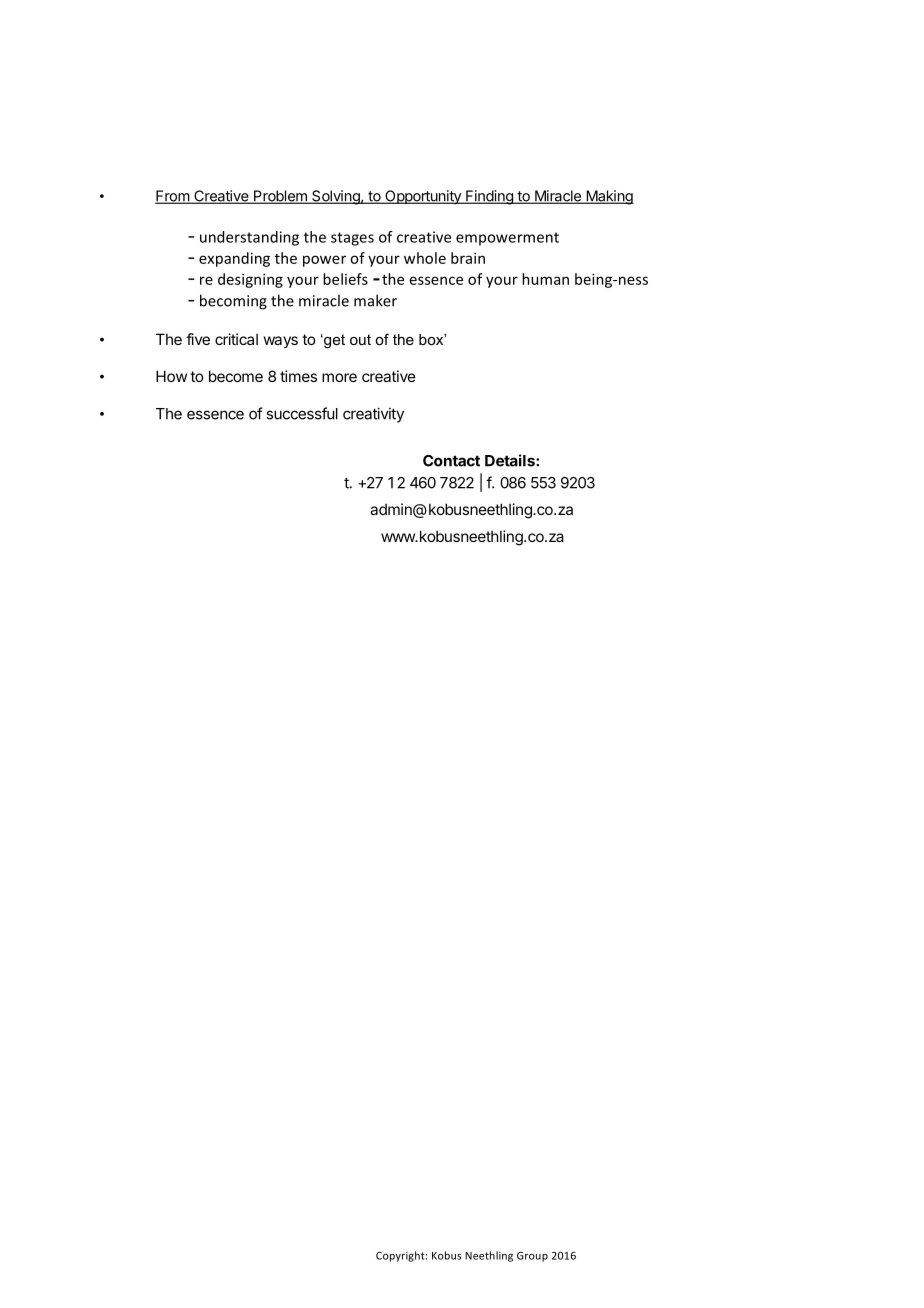 This document has width=924, height=1308. What do you see at coordinates (352, 239) in the document?
I see `stages` at bounding box center [352, 239].
